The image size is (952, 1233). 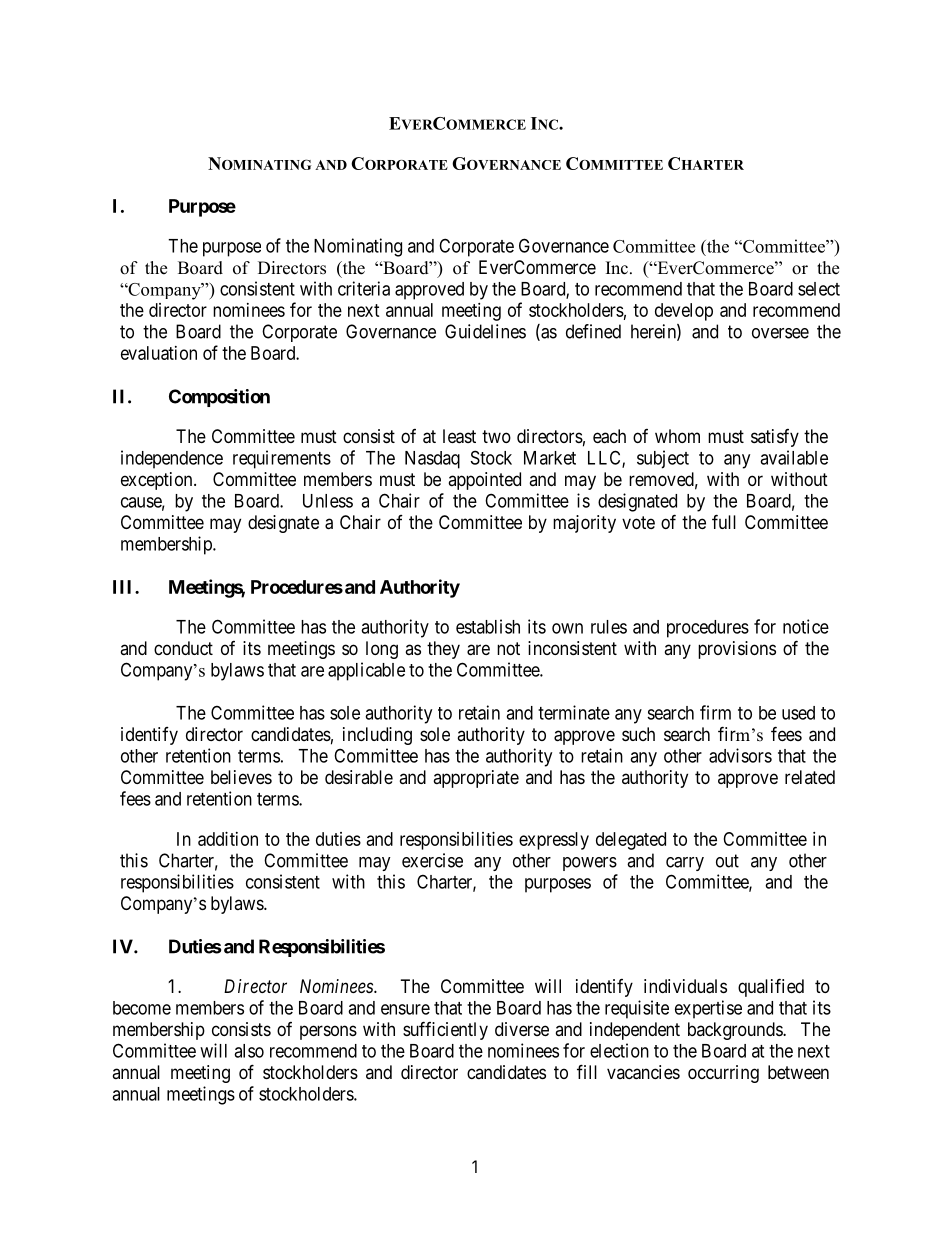 What do you see at coordinates (476, 779) in the screenshot?
I see `appropriate` at bounding box center [476, 779].
